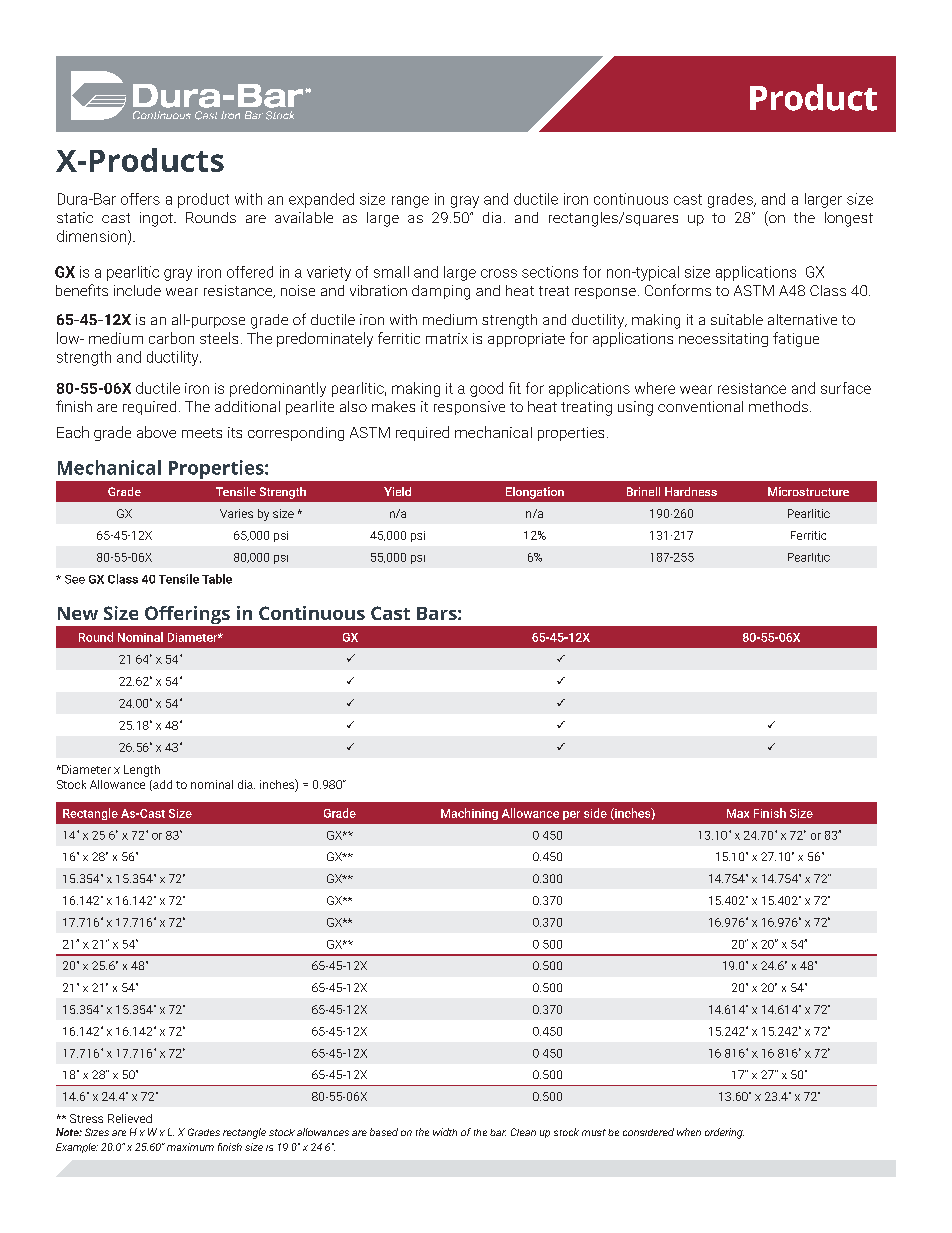  What do you see at coordinates (469, 814) in the page?
I see `Machining` at bounding box center [469, 814].
